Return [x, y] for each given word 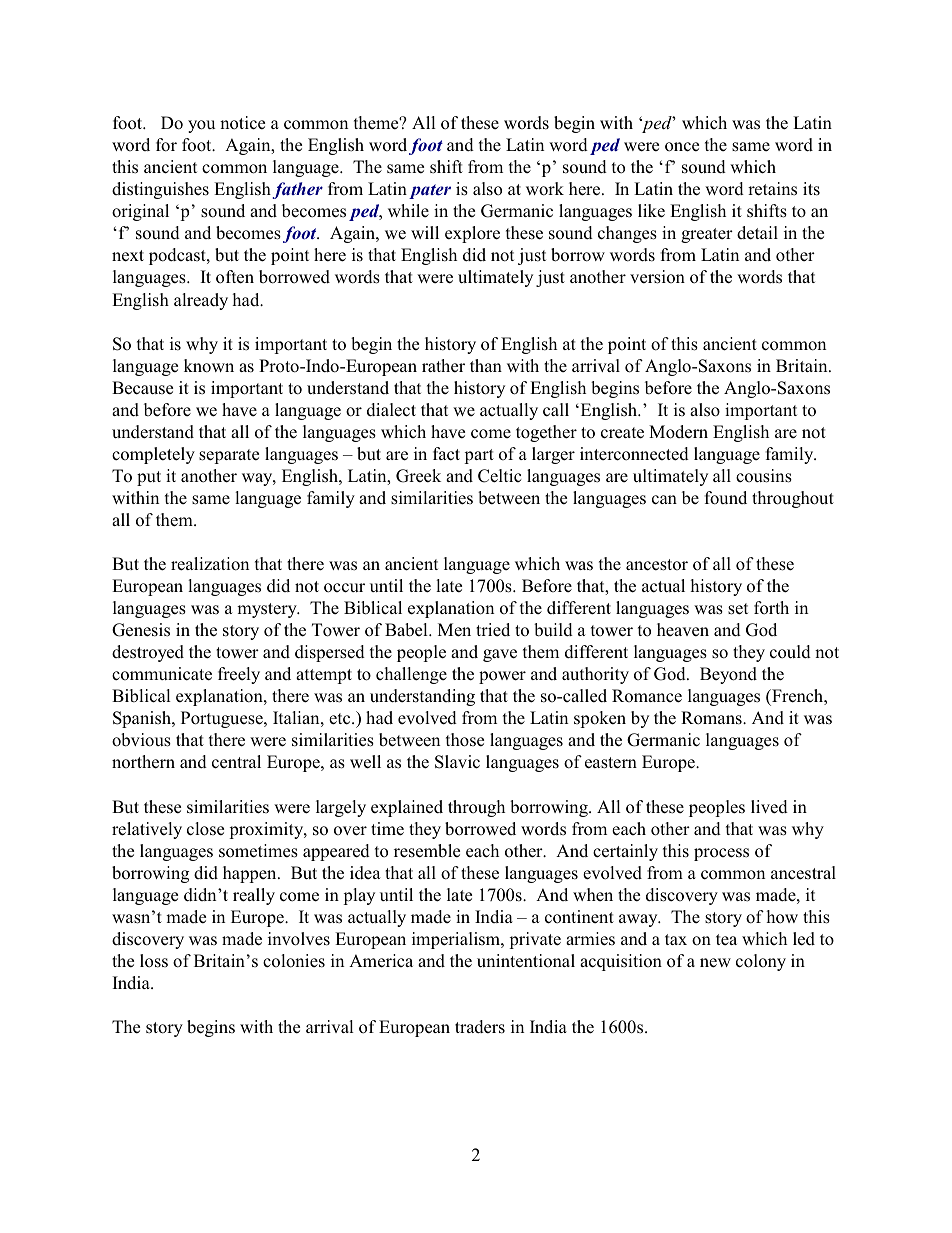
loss [154, 961]
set [738, 609]
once [682, 147]
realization [210, 564]
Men [454, 630]
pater [430, 191]
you [201, 126]
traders [480, 1027]
